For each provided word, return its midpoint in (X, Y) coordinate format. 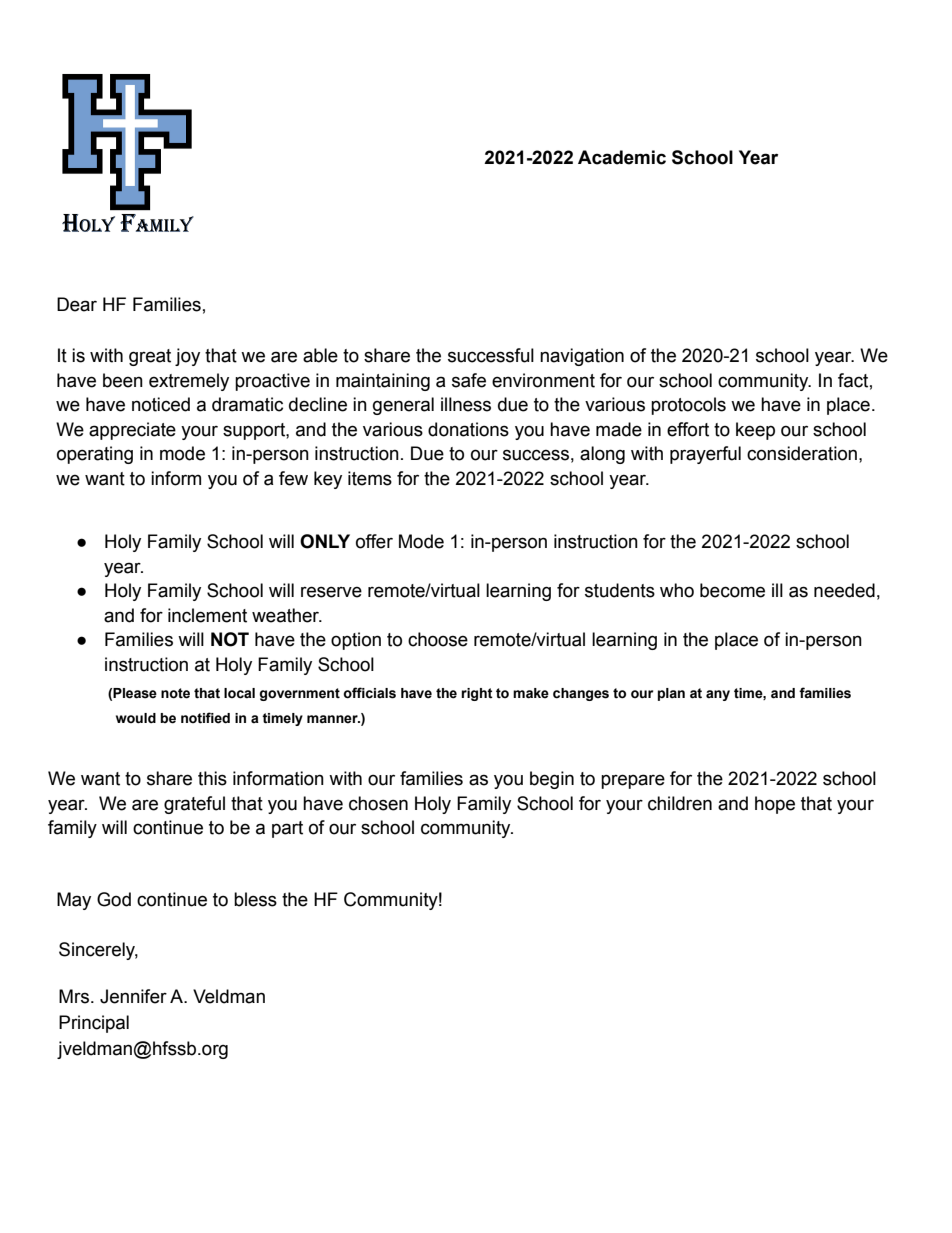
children (680, 803)
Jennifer (133, 996)
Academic (622, 157)
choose (438, 639)
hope (775, 805)
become (732, 590)
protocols (688, 406)
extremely (189, 382)
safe (469, 380)
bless (255, 899)
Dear (77, 304)
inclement (207, 615)
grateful (194, 805)
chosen (378, 803)
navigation (582, 357)
